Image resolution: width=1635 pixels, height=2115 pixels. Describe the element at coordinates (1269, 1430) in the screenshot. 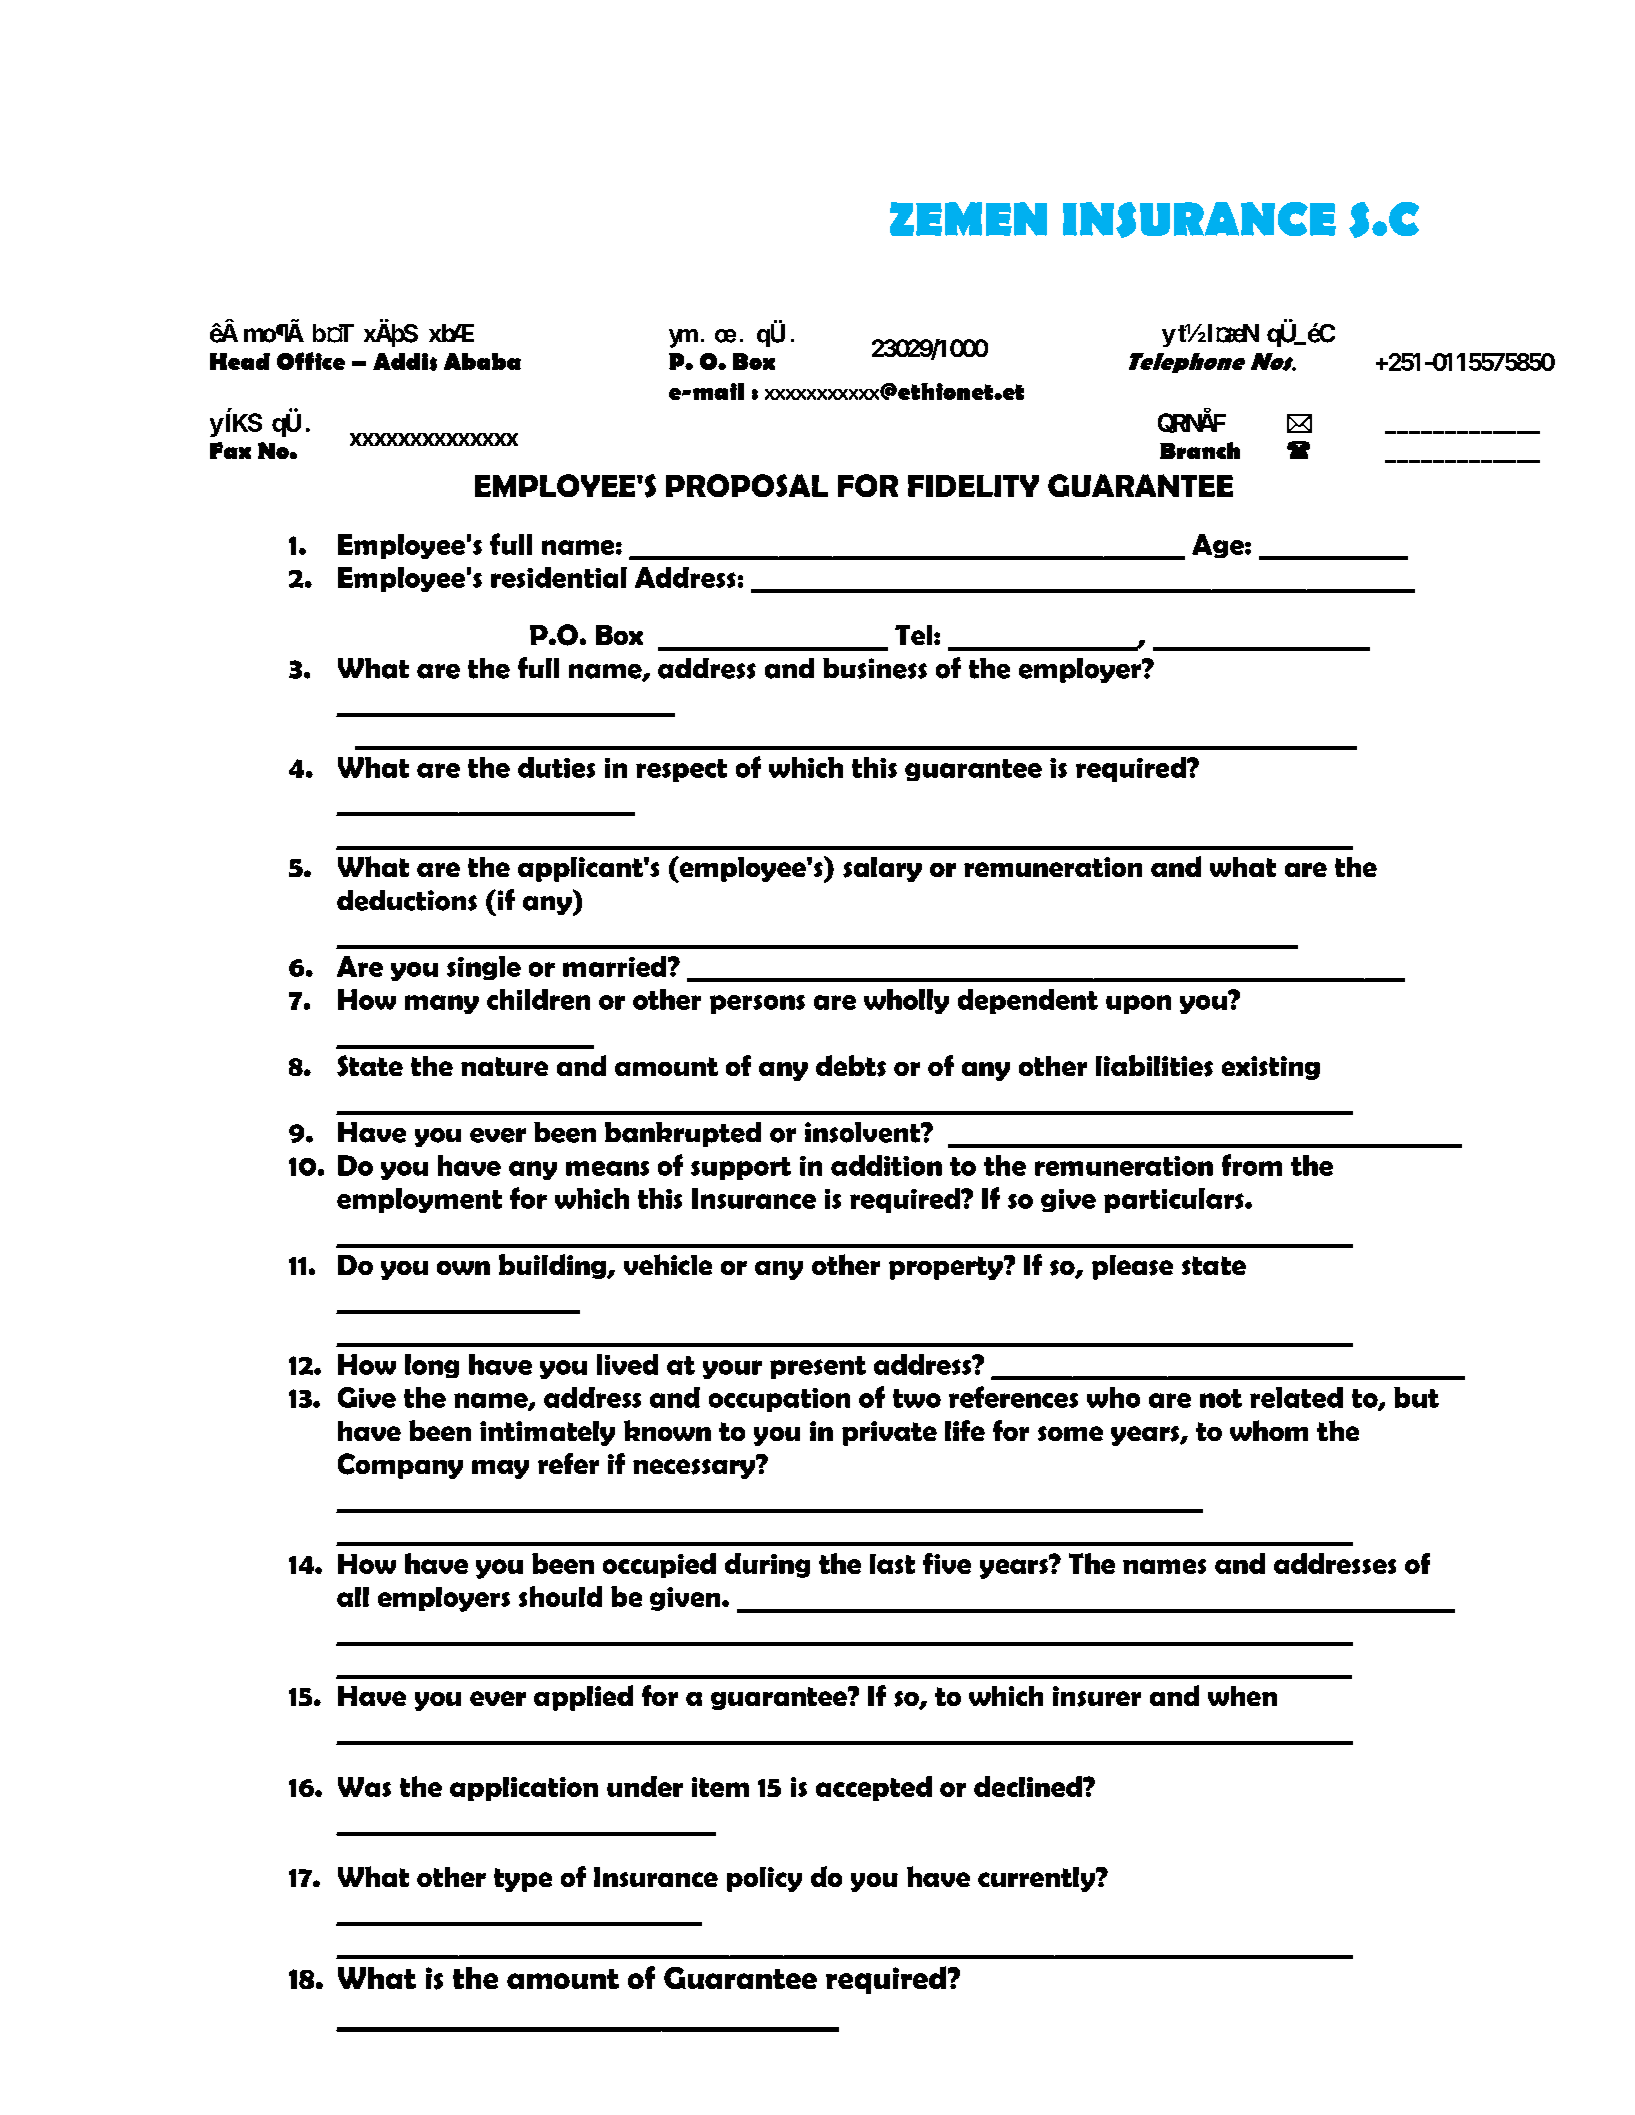

I see `whom` at that location.
